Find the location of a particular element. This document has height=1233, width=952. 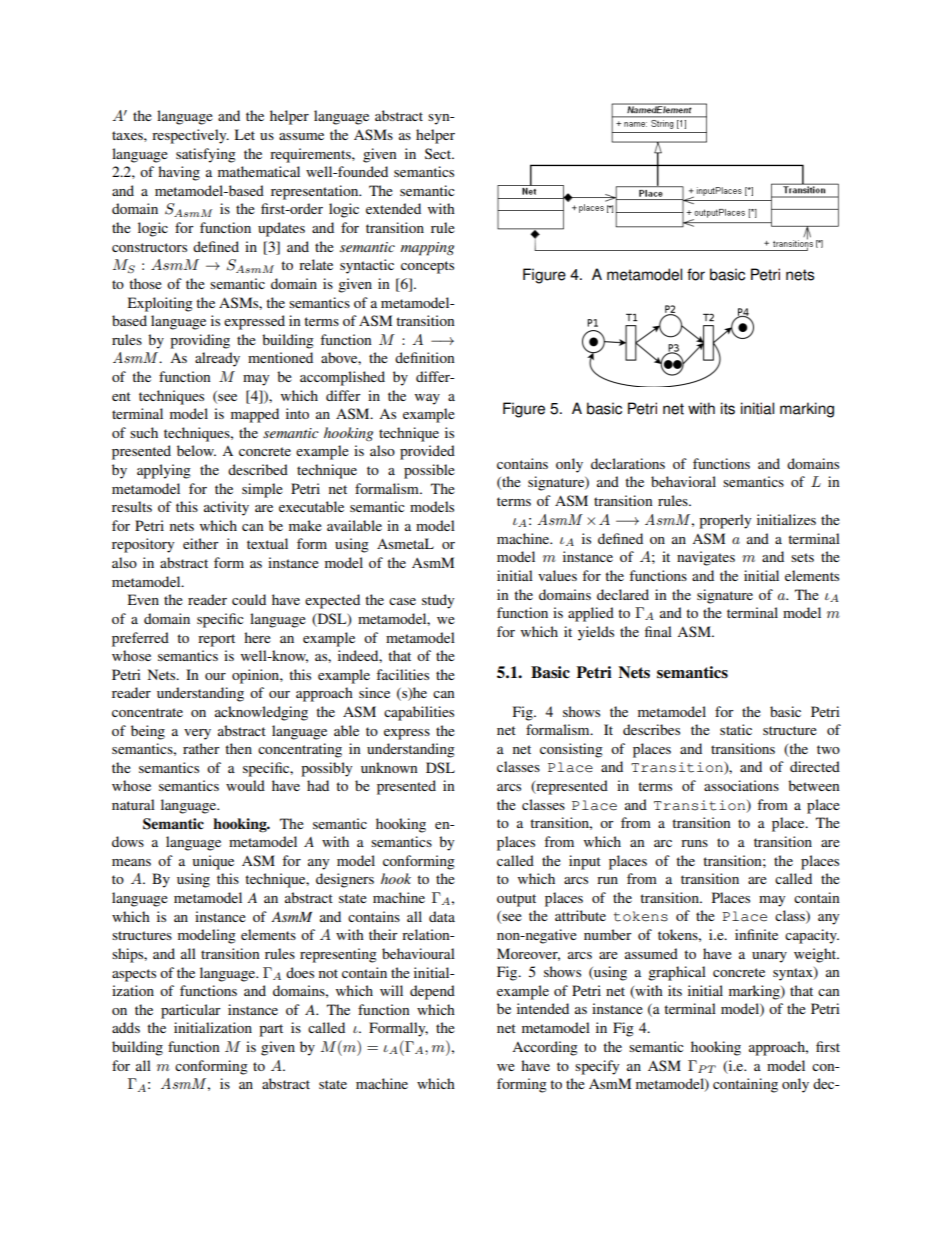

Sect is located at coordinates (439, 153).
